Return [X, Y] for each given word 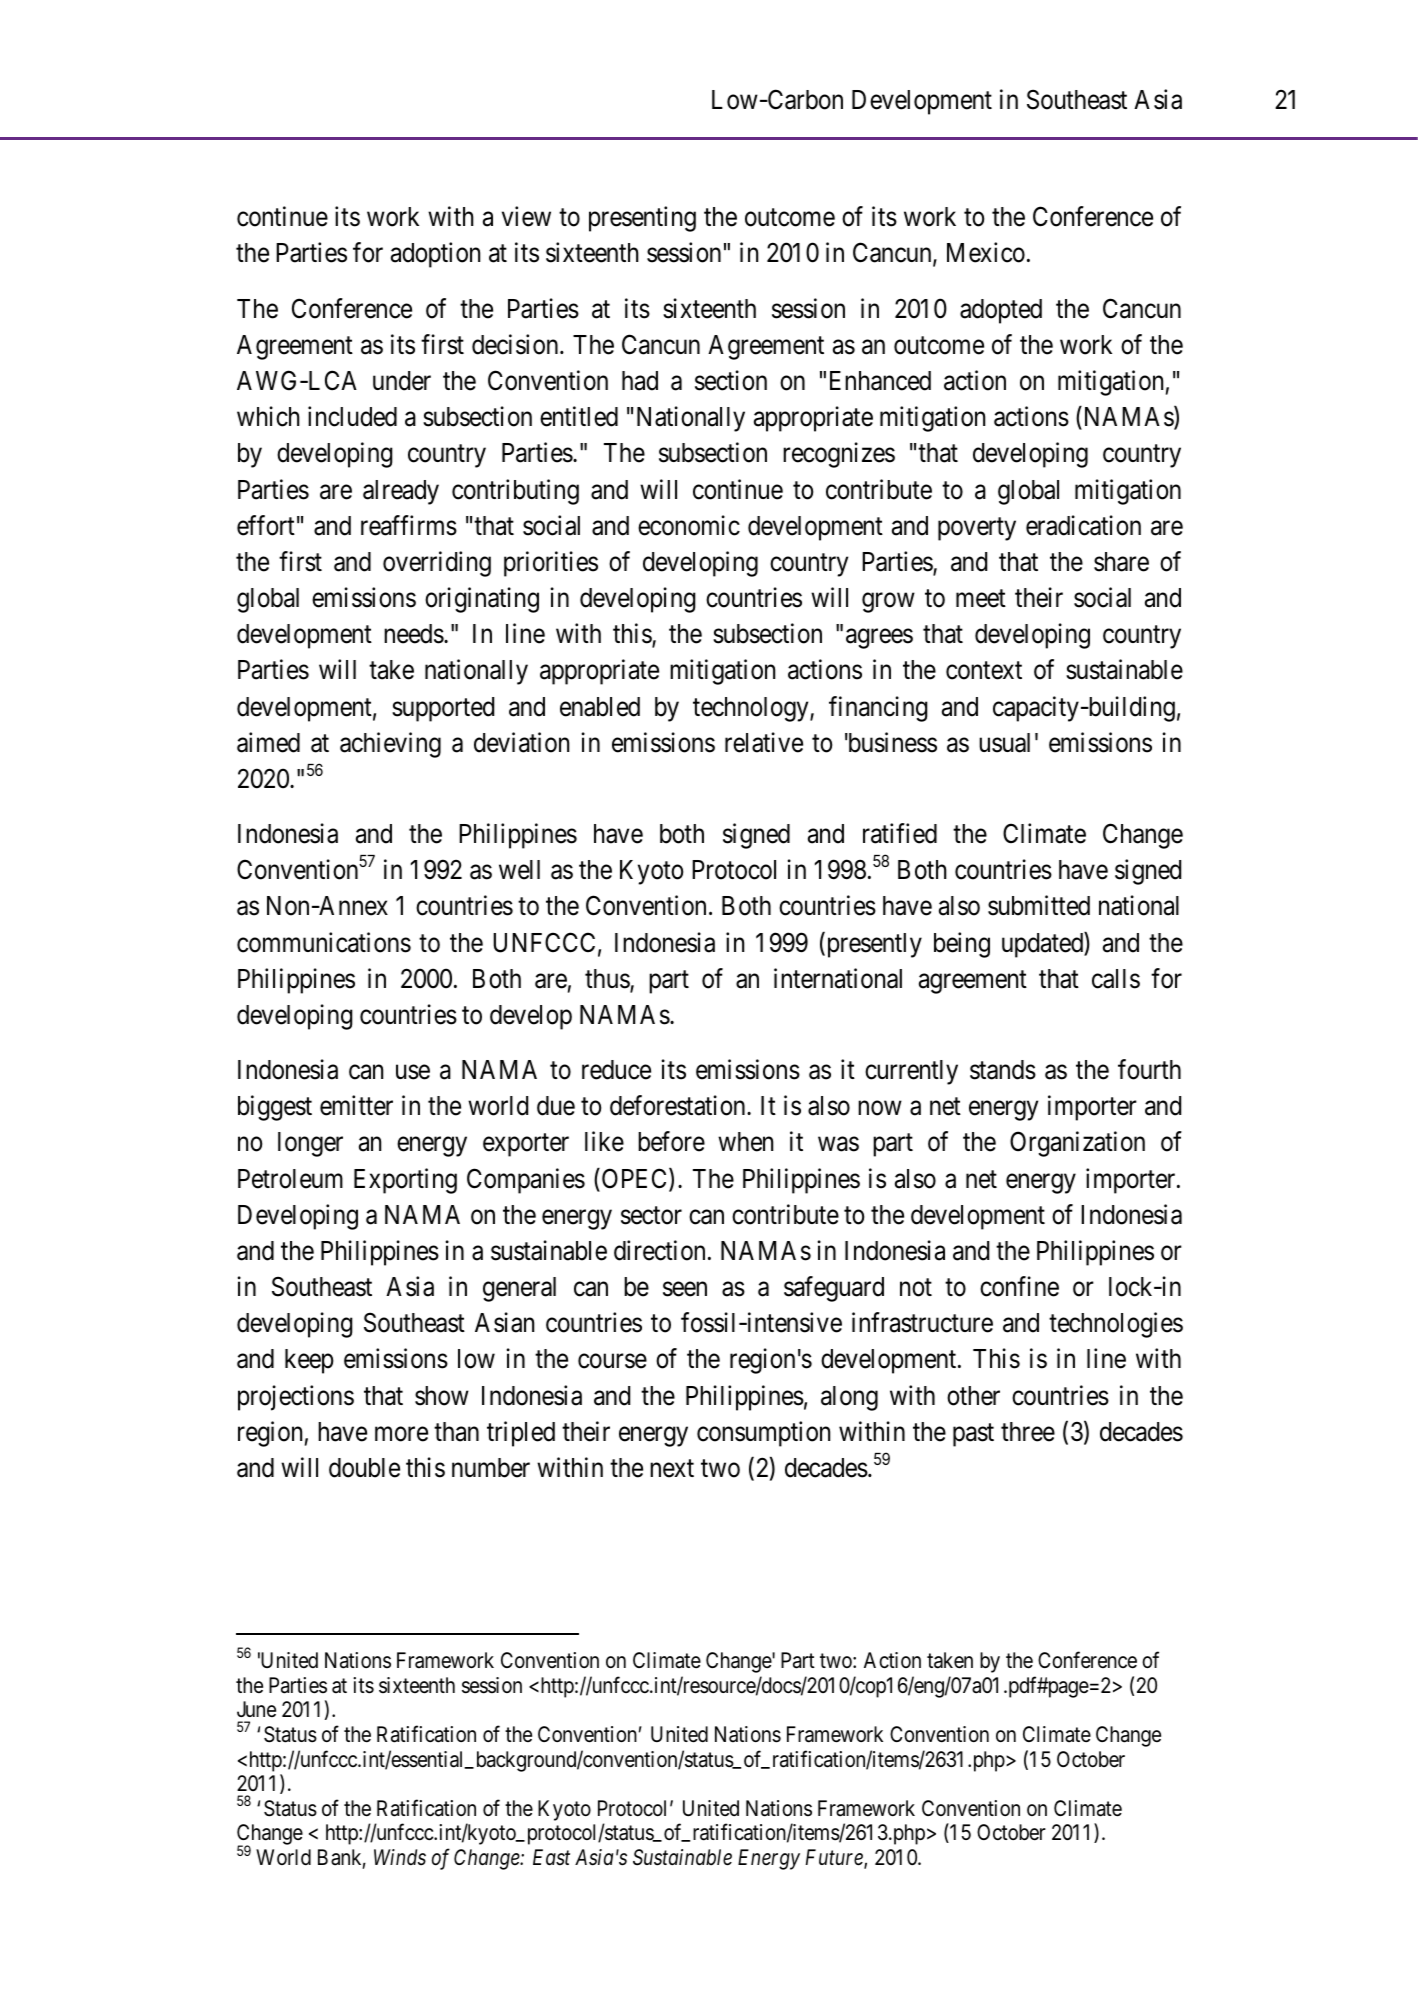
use [413, 1072]
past [973, 1435]
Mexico [986, 253]
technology [752, 709]
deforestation [679, 1105]
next [672, 1469]
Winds [400, 1857]
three [1028, 1432]
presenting [642, 219]
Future [835, 1858]
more [401, 1434]
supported [443, 709]
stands [1003, 1070]
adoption [435, 255]
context [984, 671]
